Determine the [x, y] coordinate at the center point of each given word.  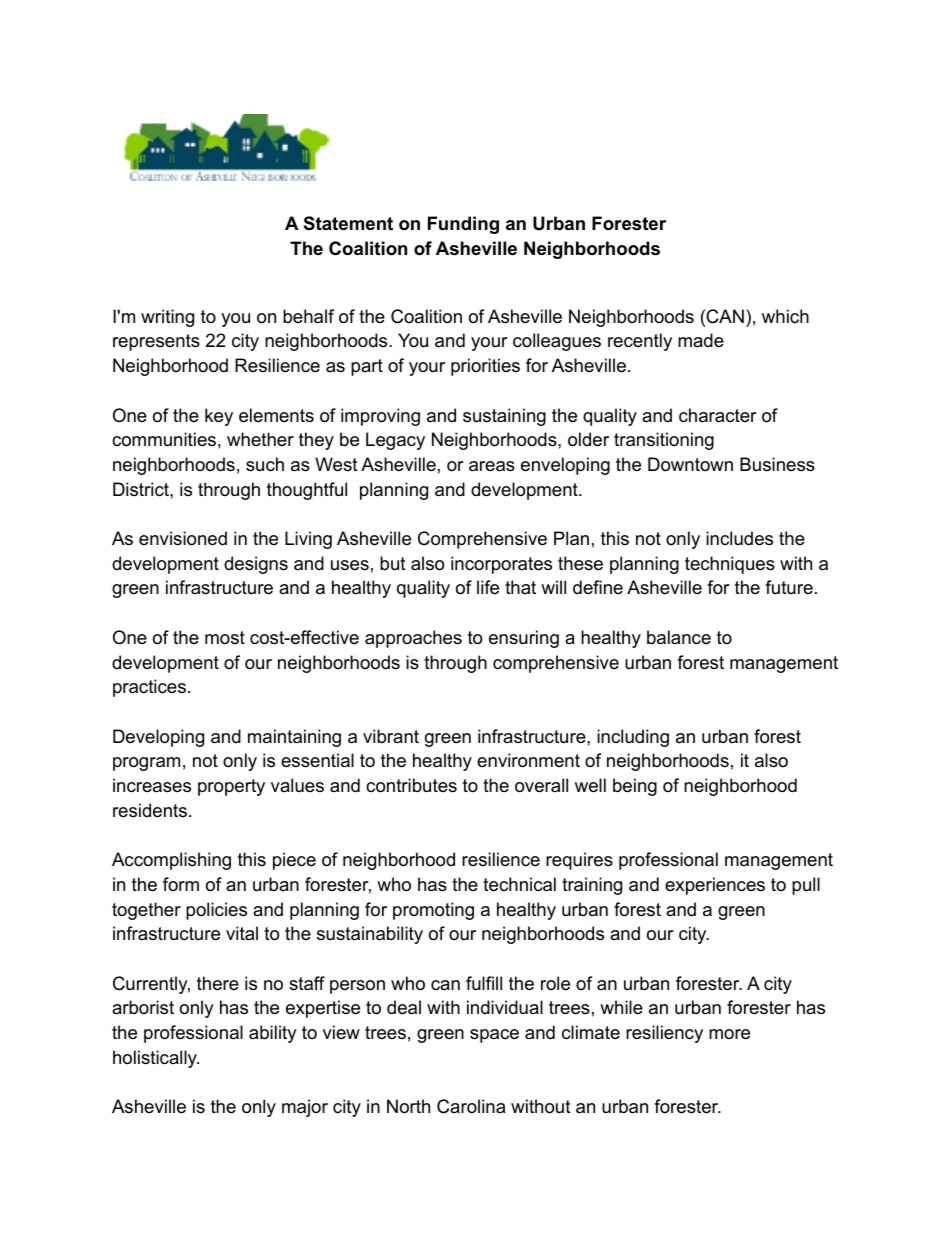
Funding [463, 225]
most [225, 637]
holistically [156, 1059]
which [785, 316]
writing [167, 318]
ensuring [524, 639]
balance [679, 637]
